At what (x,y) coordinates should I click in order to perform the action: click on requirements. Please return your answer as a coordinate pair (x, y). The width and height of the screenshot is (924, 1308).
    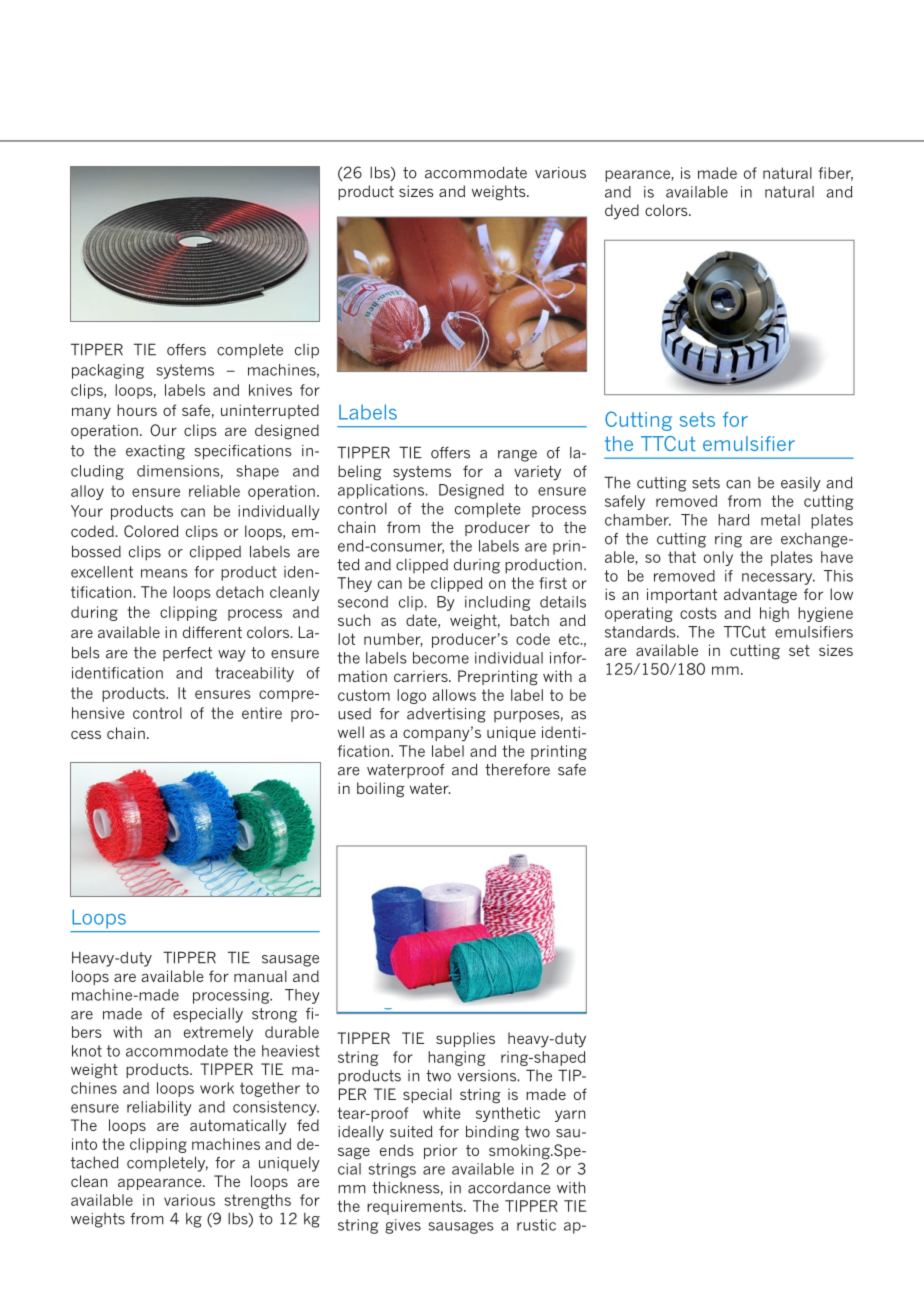
    Looking at the image, I should click on (416, 1207).
